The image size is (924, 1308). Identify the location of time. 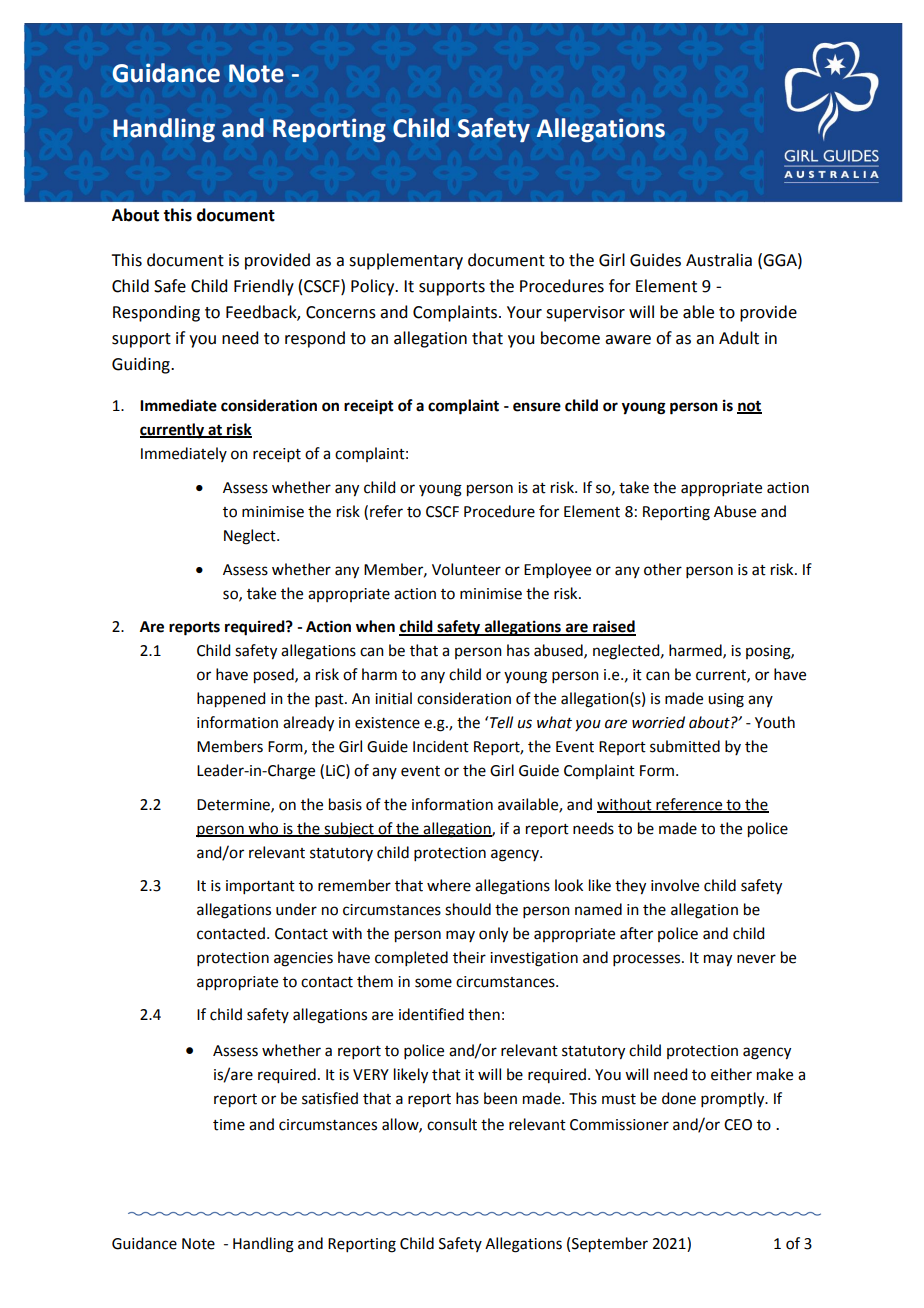
(229, 1125).
